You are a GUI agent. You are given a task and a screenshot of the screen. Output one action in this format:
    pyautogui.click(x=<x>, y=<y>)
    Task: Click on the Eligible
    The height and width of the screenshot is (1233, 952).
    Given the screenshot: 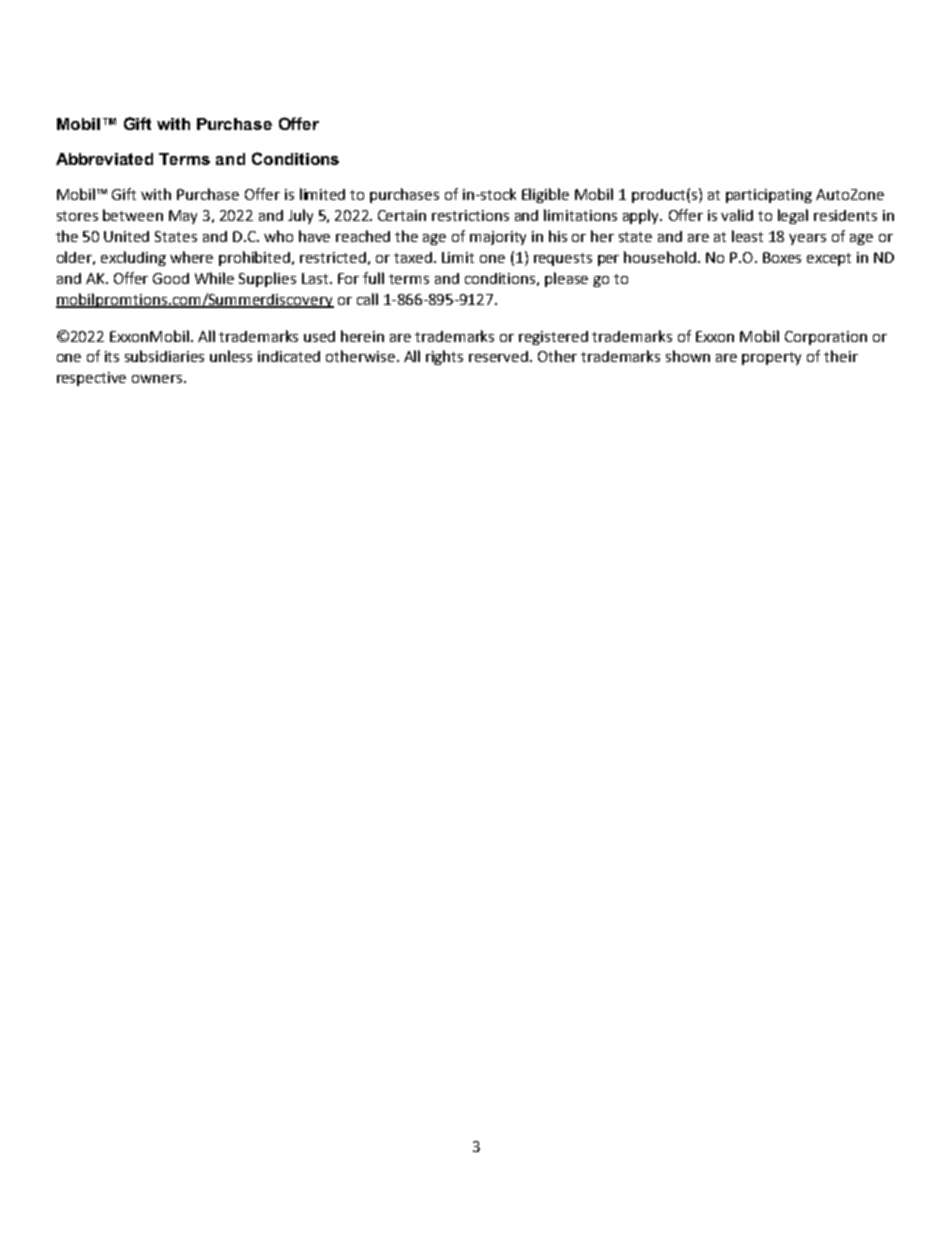 What is the action you would take?
    pyautogui.click(x=545, y=195)
